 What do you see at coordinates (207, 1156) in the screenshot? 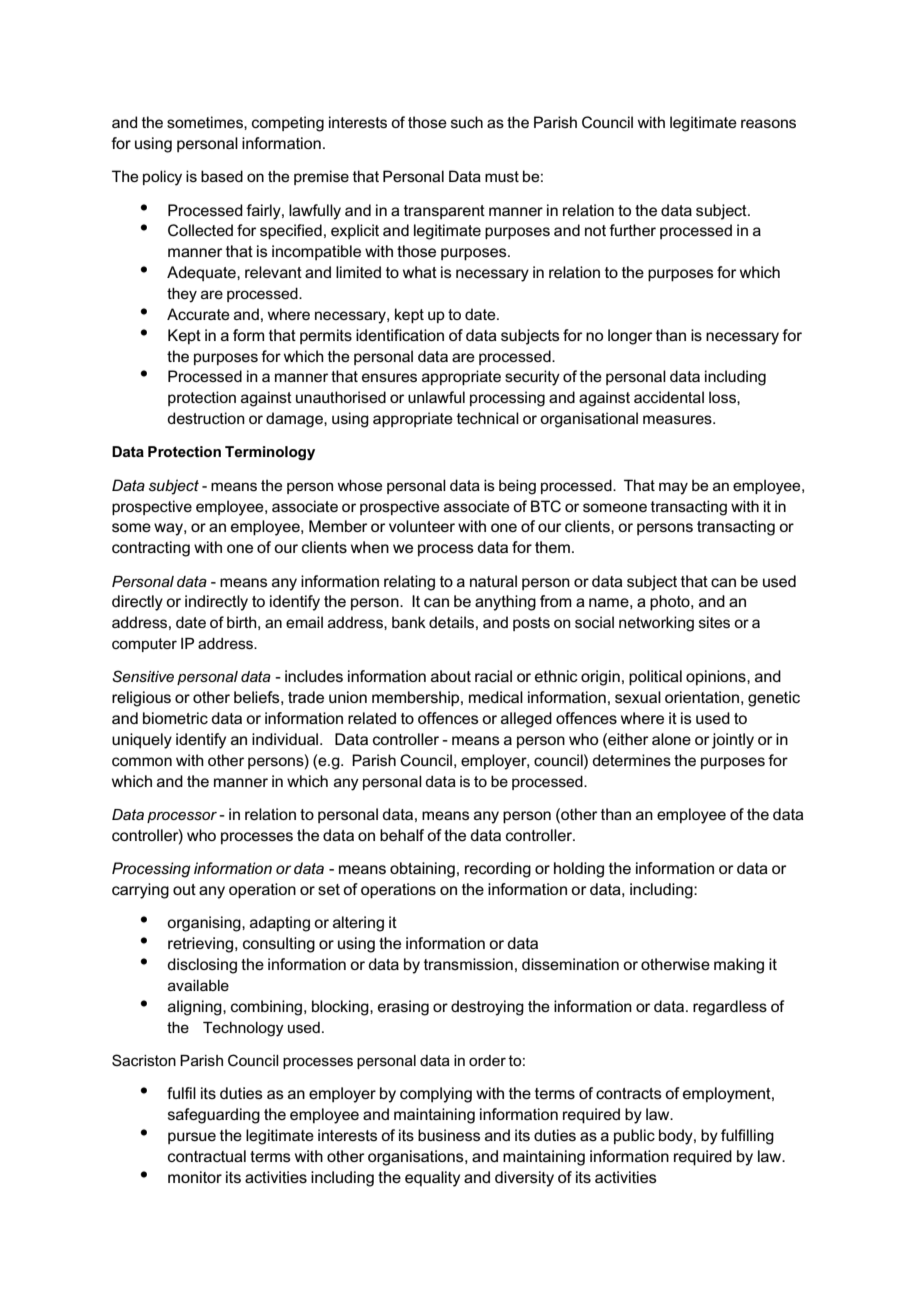
I see `contractual` at bounding box center [207, 1156].
